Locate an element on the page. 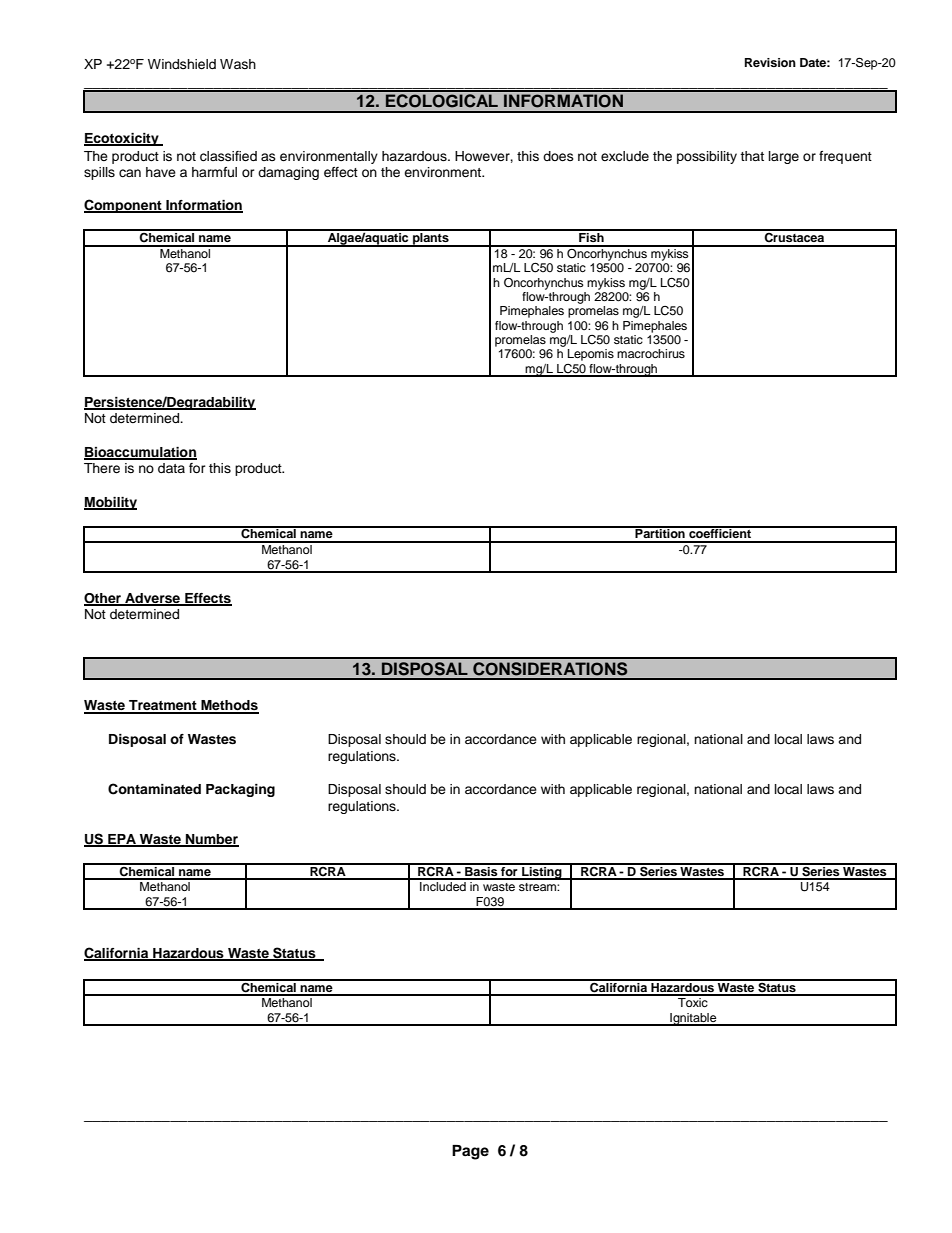 Image resolution: width=952 pixels, height=1233 pixels. Revision is located at coordinates (770, 62).
